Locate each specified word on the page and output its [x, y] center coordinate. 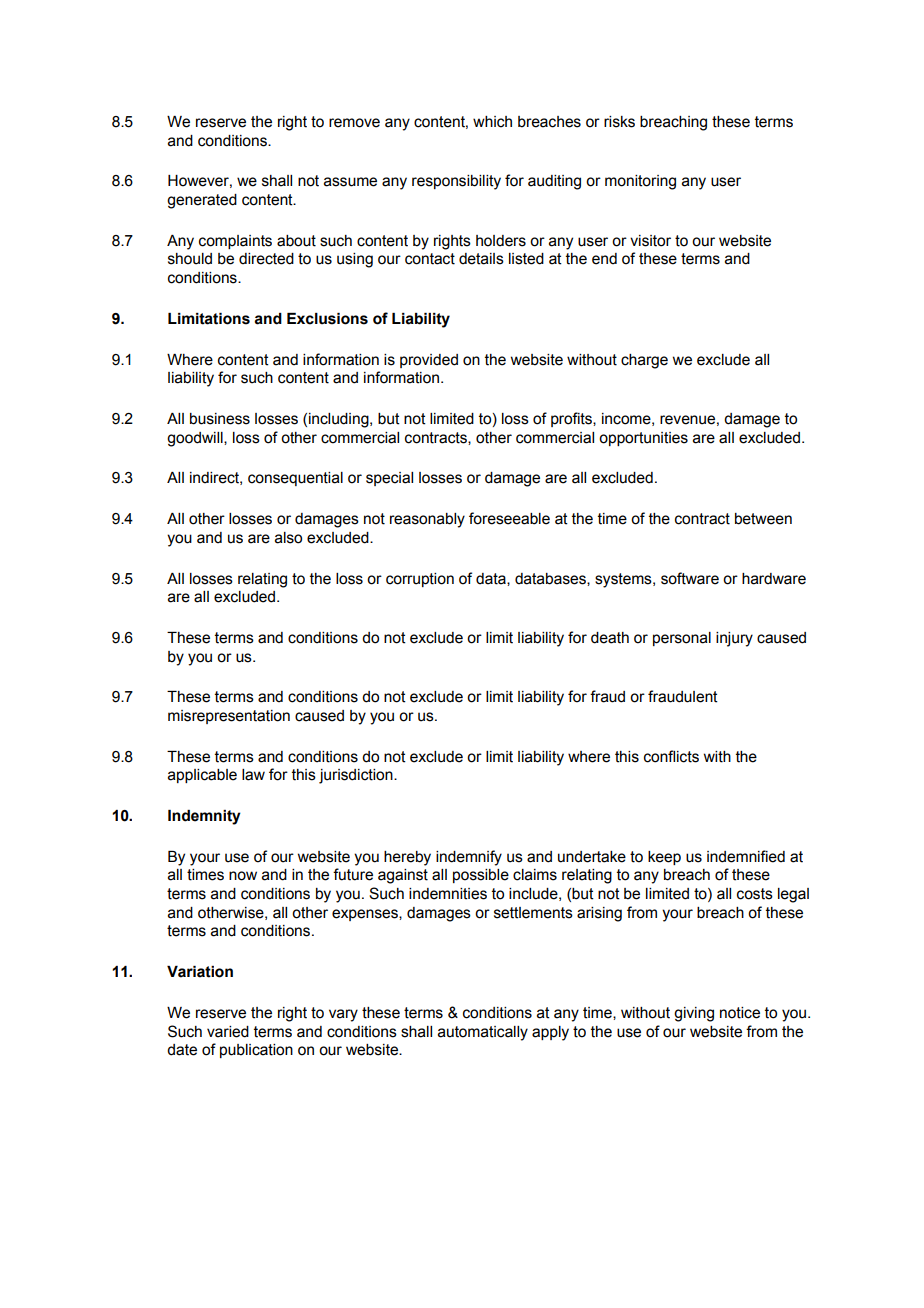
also [288, 538]
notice [740, 1013]
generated [202, 201]
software [690, 578]
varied [228, 1032]
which [492, 122]
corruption [420, 580]
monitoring [640, 182]
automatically [483, 1033]
